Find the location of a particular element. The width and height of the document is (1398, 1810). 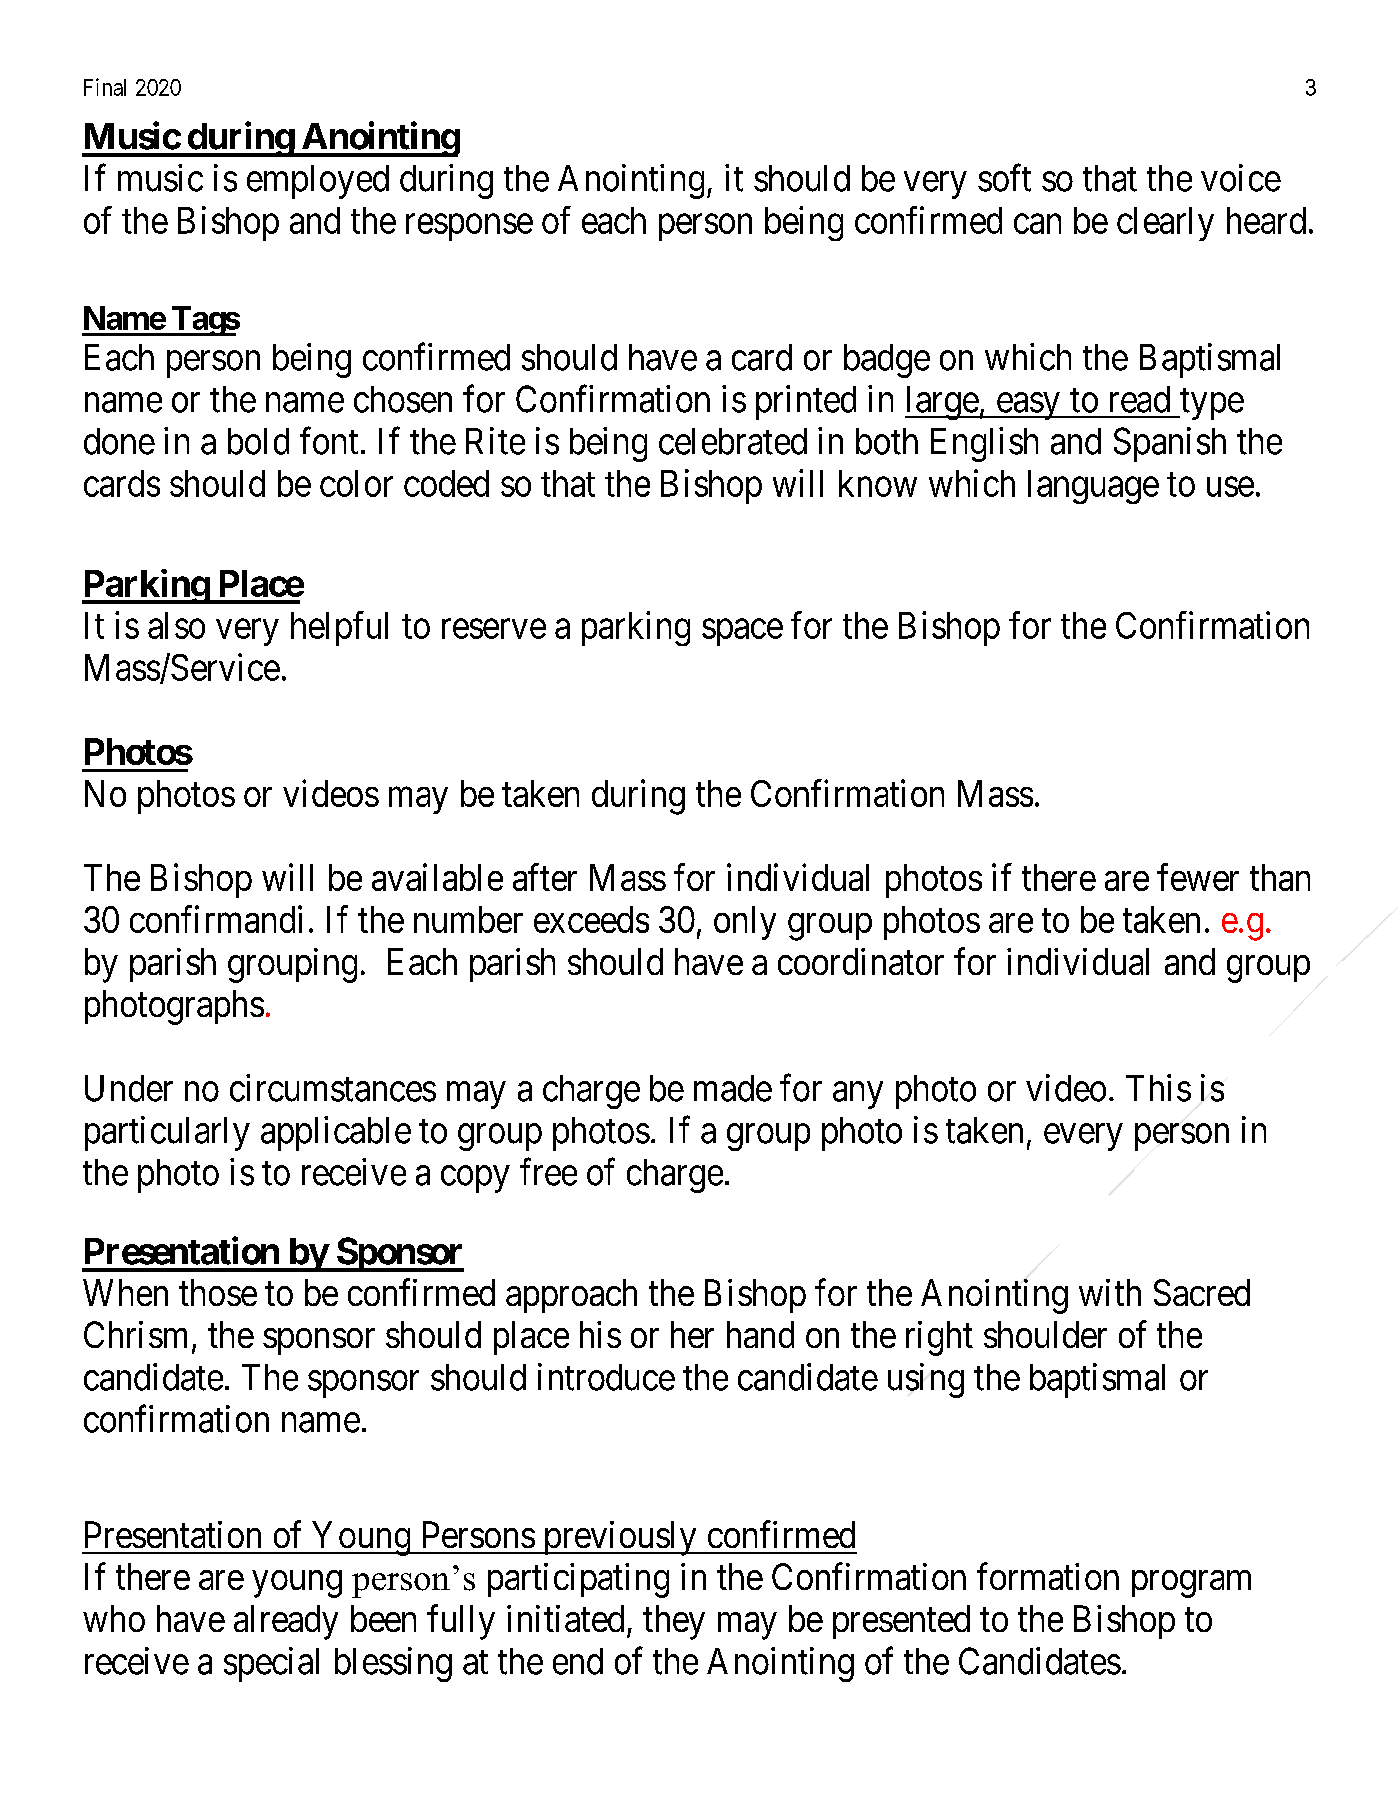

voice is located at coordinates (1241, 178).
